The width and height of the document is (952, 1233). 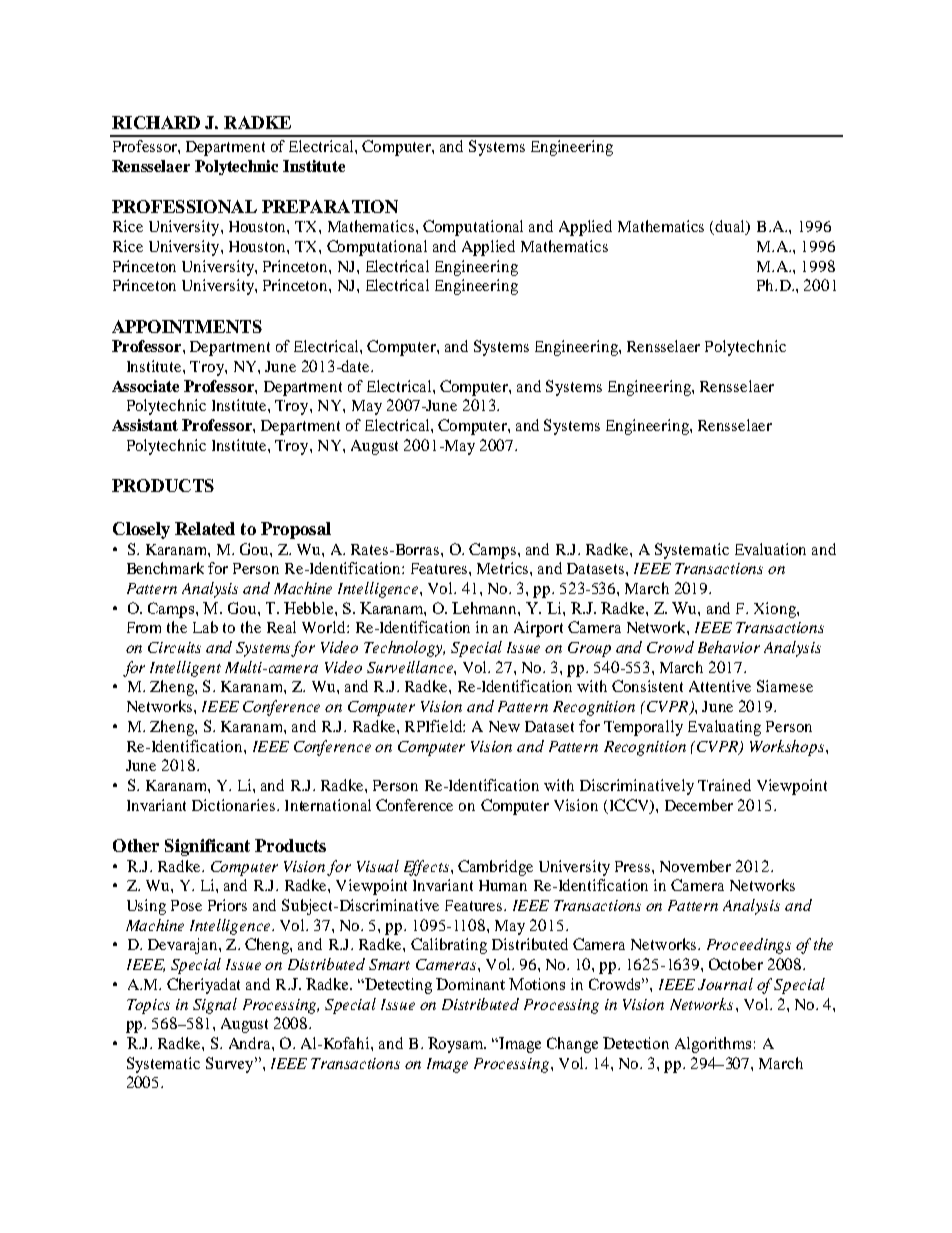 What do you see at coordinates (699, 805) in the document?
I see `December` at bounding box center [699, 805].
